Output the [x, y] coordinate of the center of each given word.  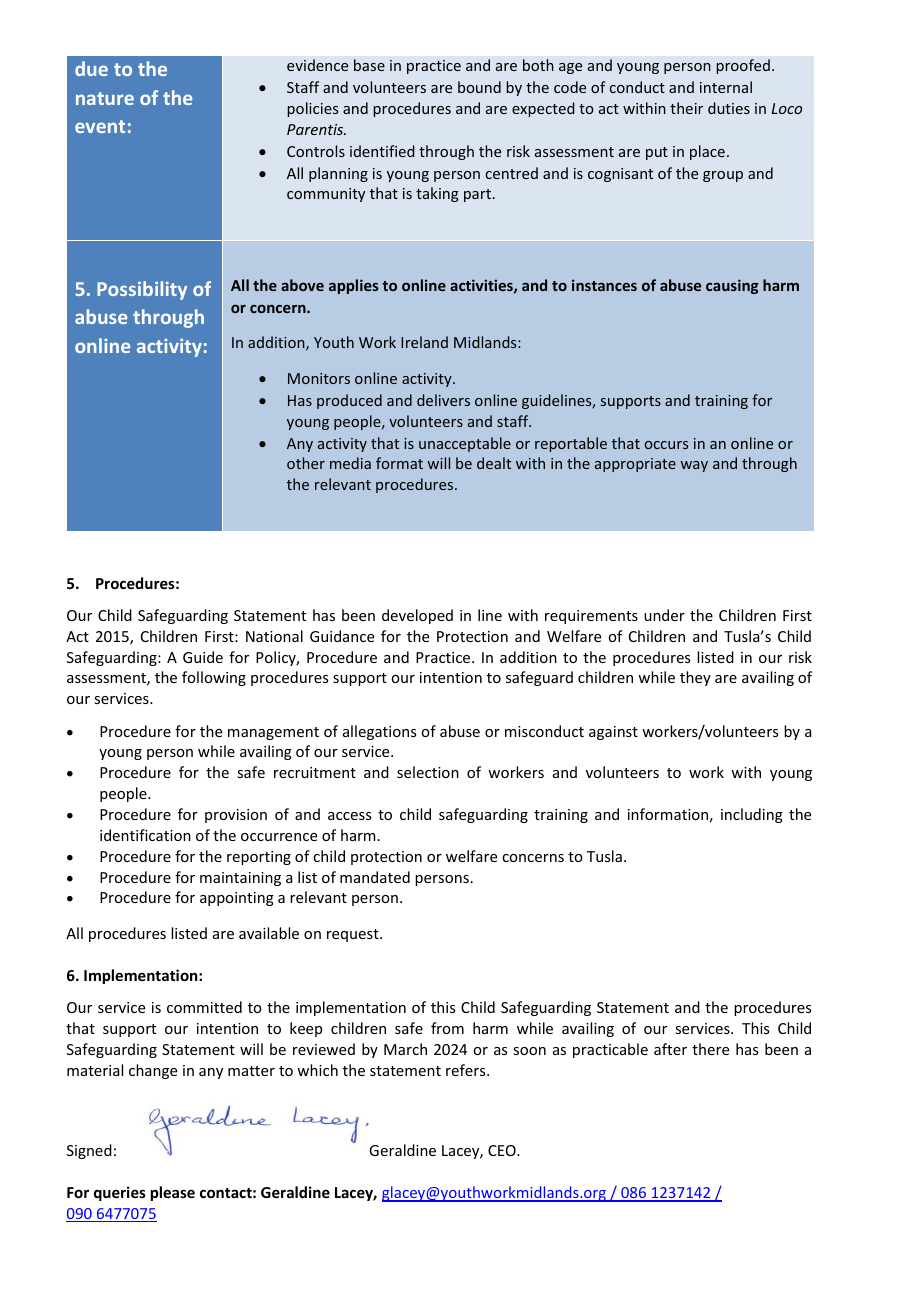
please [173, 1193]
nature [105, 98]
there [710, 1049]
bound [479, 87]
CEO [503, 1150]
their [686, 108]
